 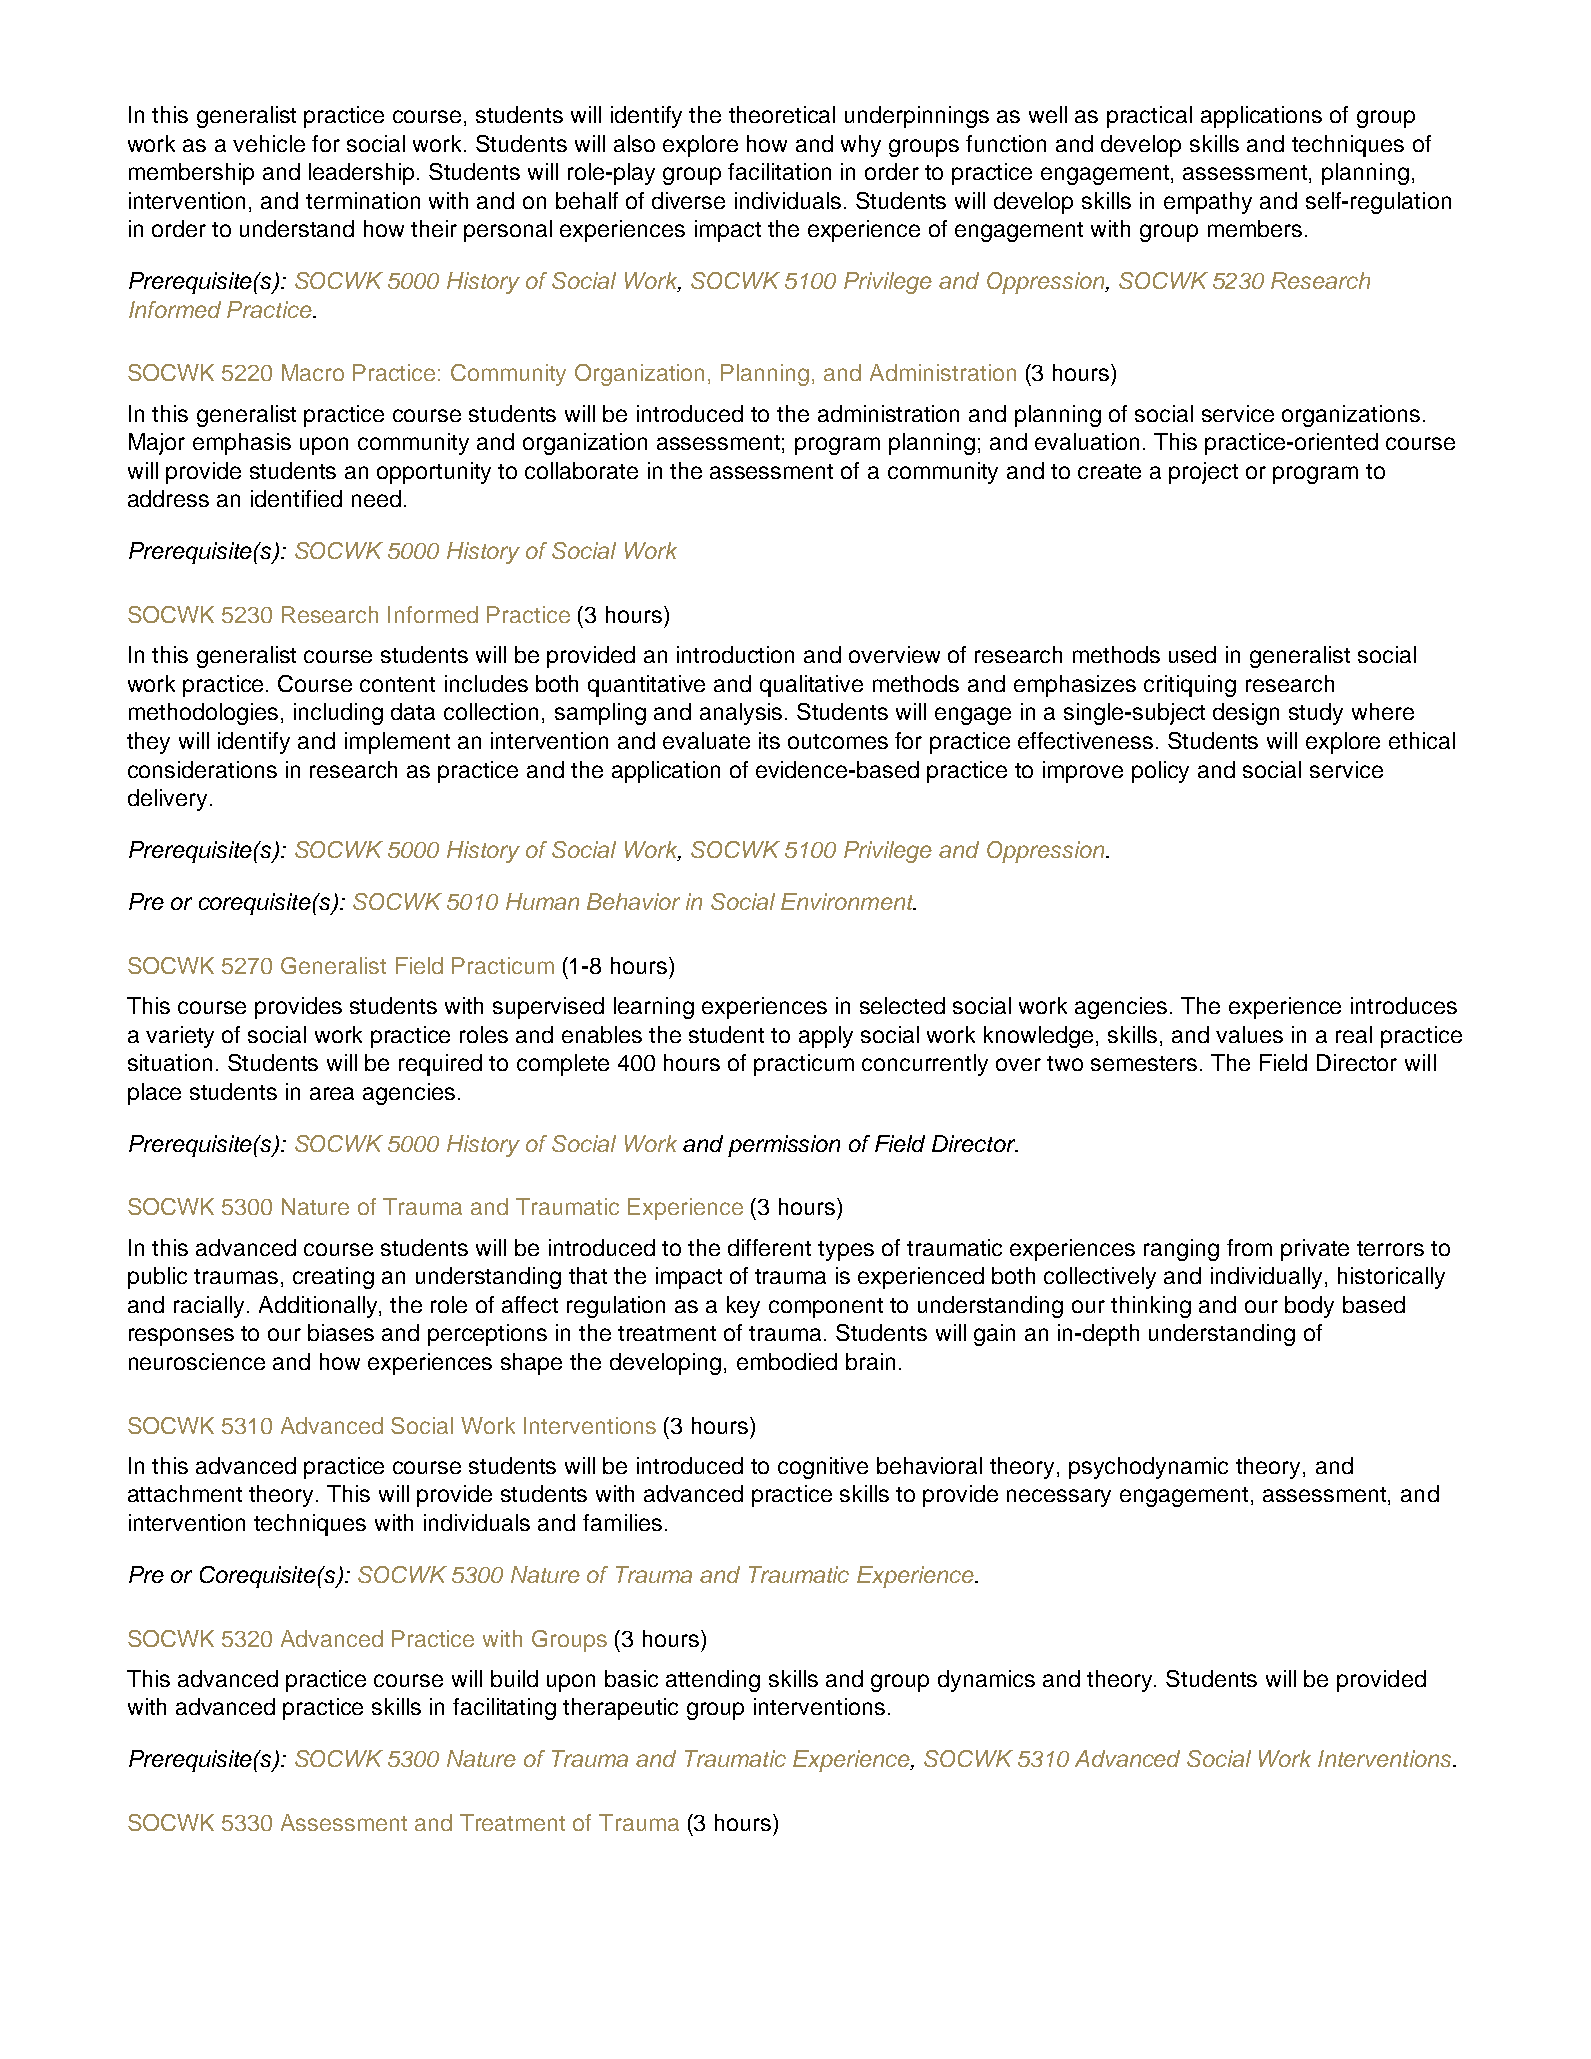 What do you see at coordinates (1208, 203) in the screenshot?
I see `empathy` at bounding box center [1208, 203].
